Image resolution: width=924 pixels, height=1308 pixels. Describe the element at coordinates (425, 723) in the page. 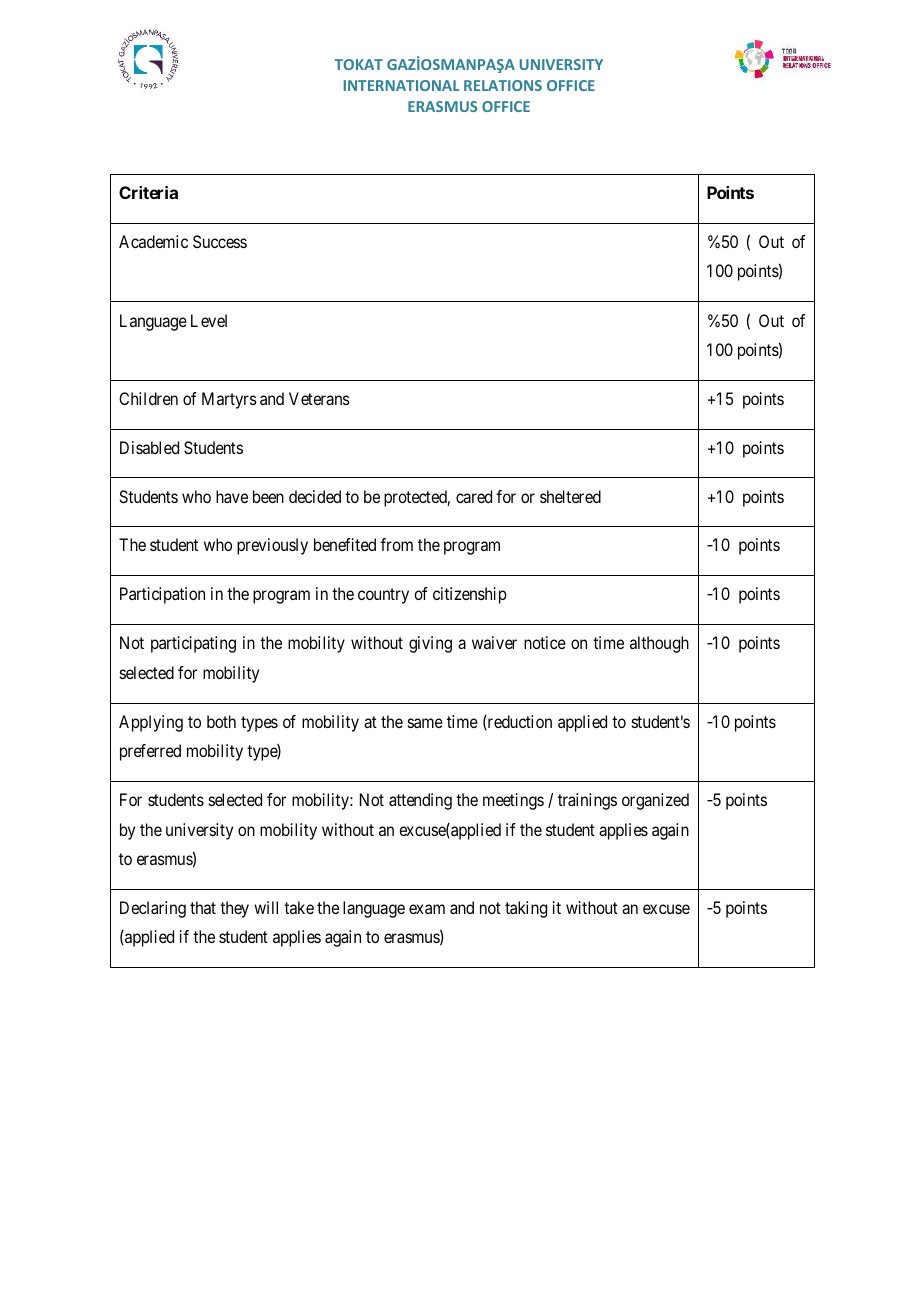

I see `same` at that location.
